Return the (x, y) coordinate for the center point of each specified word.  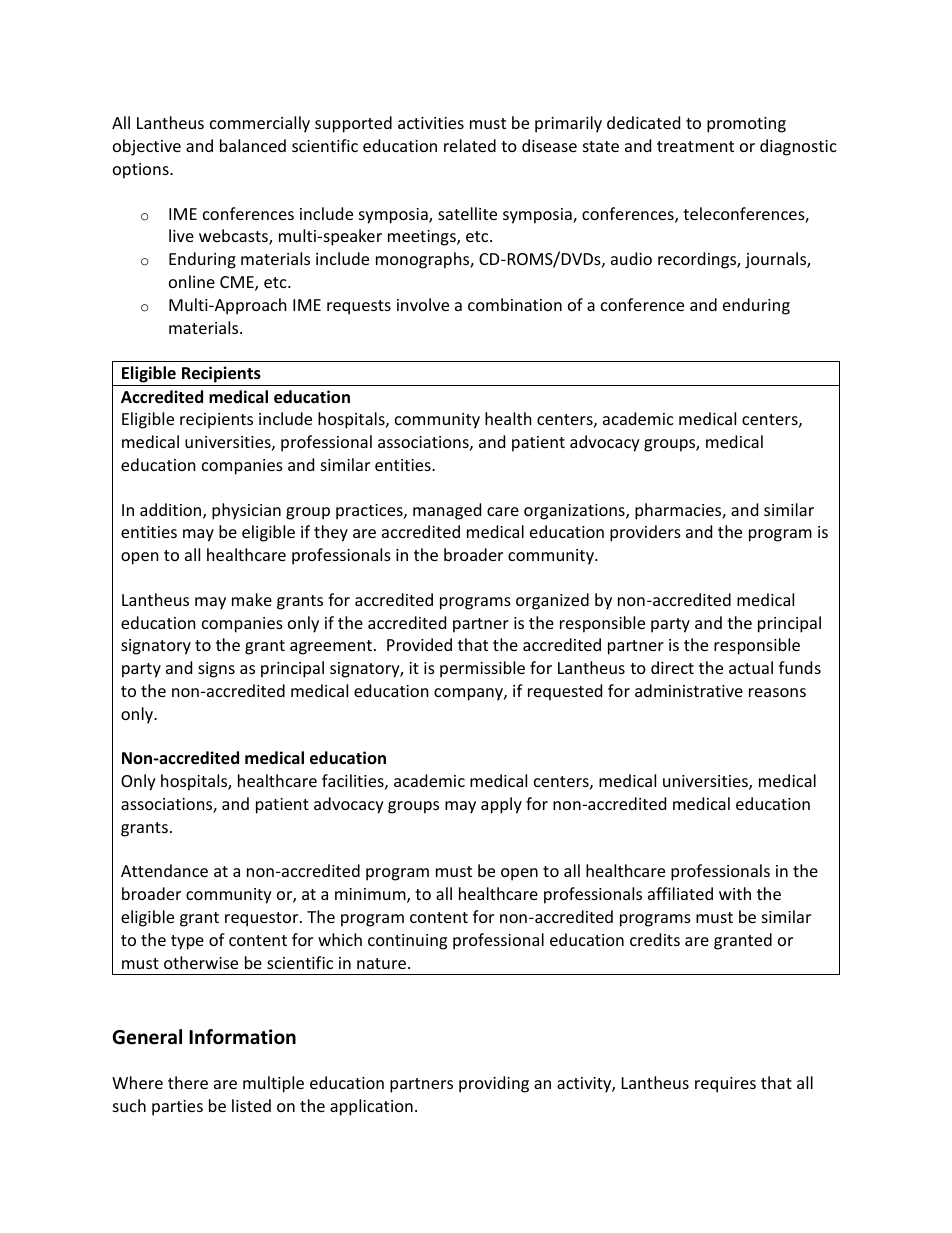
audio (631, 258)
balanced (253, 145)
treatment (695, 146)
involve (423, 304)
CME (238, 283)
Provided (419, 644)
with (735, 893)
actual (751, 667)
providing (494, 1084)
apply (501, 805)
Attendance (164, 870)
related (470, 145)
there (188, 1082)
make (252, 599)
